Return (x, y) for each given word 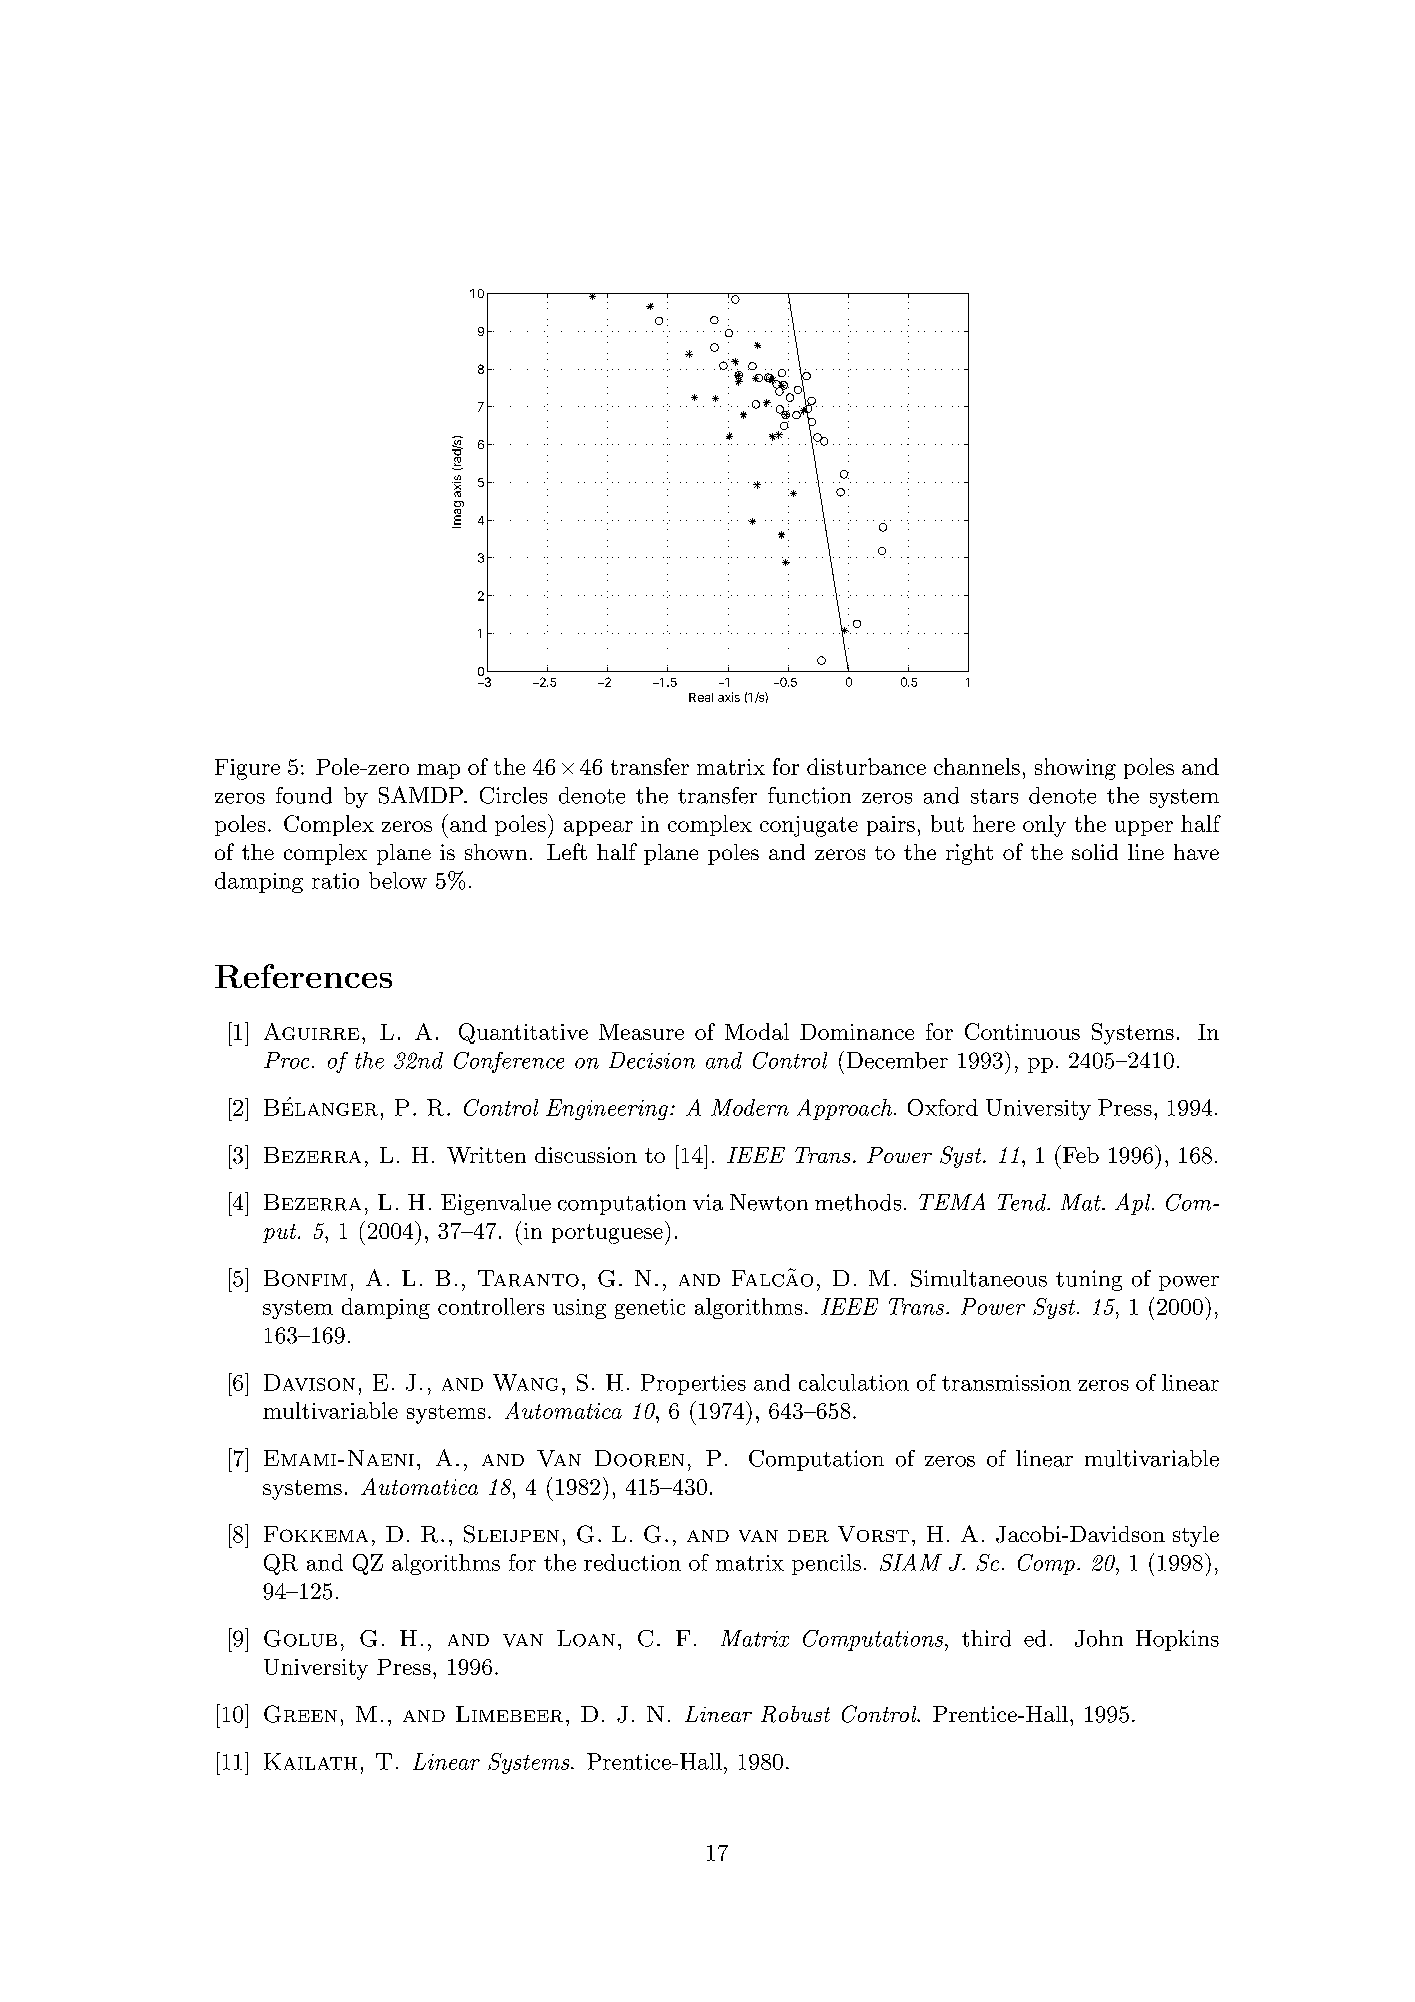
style (1196, 1536)
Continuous (1022, 1031)
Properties (693, 1384)
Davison (309, 1382)
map (438, 771)
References (303, 976)
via (708, 1202)
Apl (1134, 1204)
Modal (757, 1031)
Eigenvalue (496, 1204)
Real (701, 697)
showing (1075, 769)
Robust (795, 1714)
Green (300, 1714)
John (1099, 1638)
